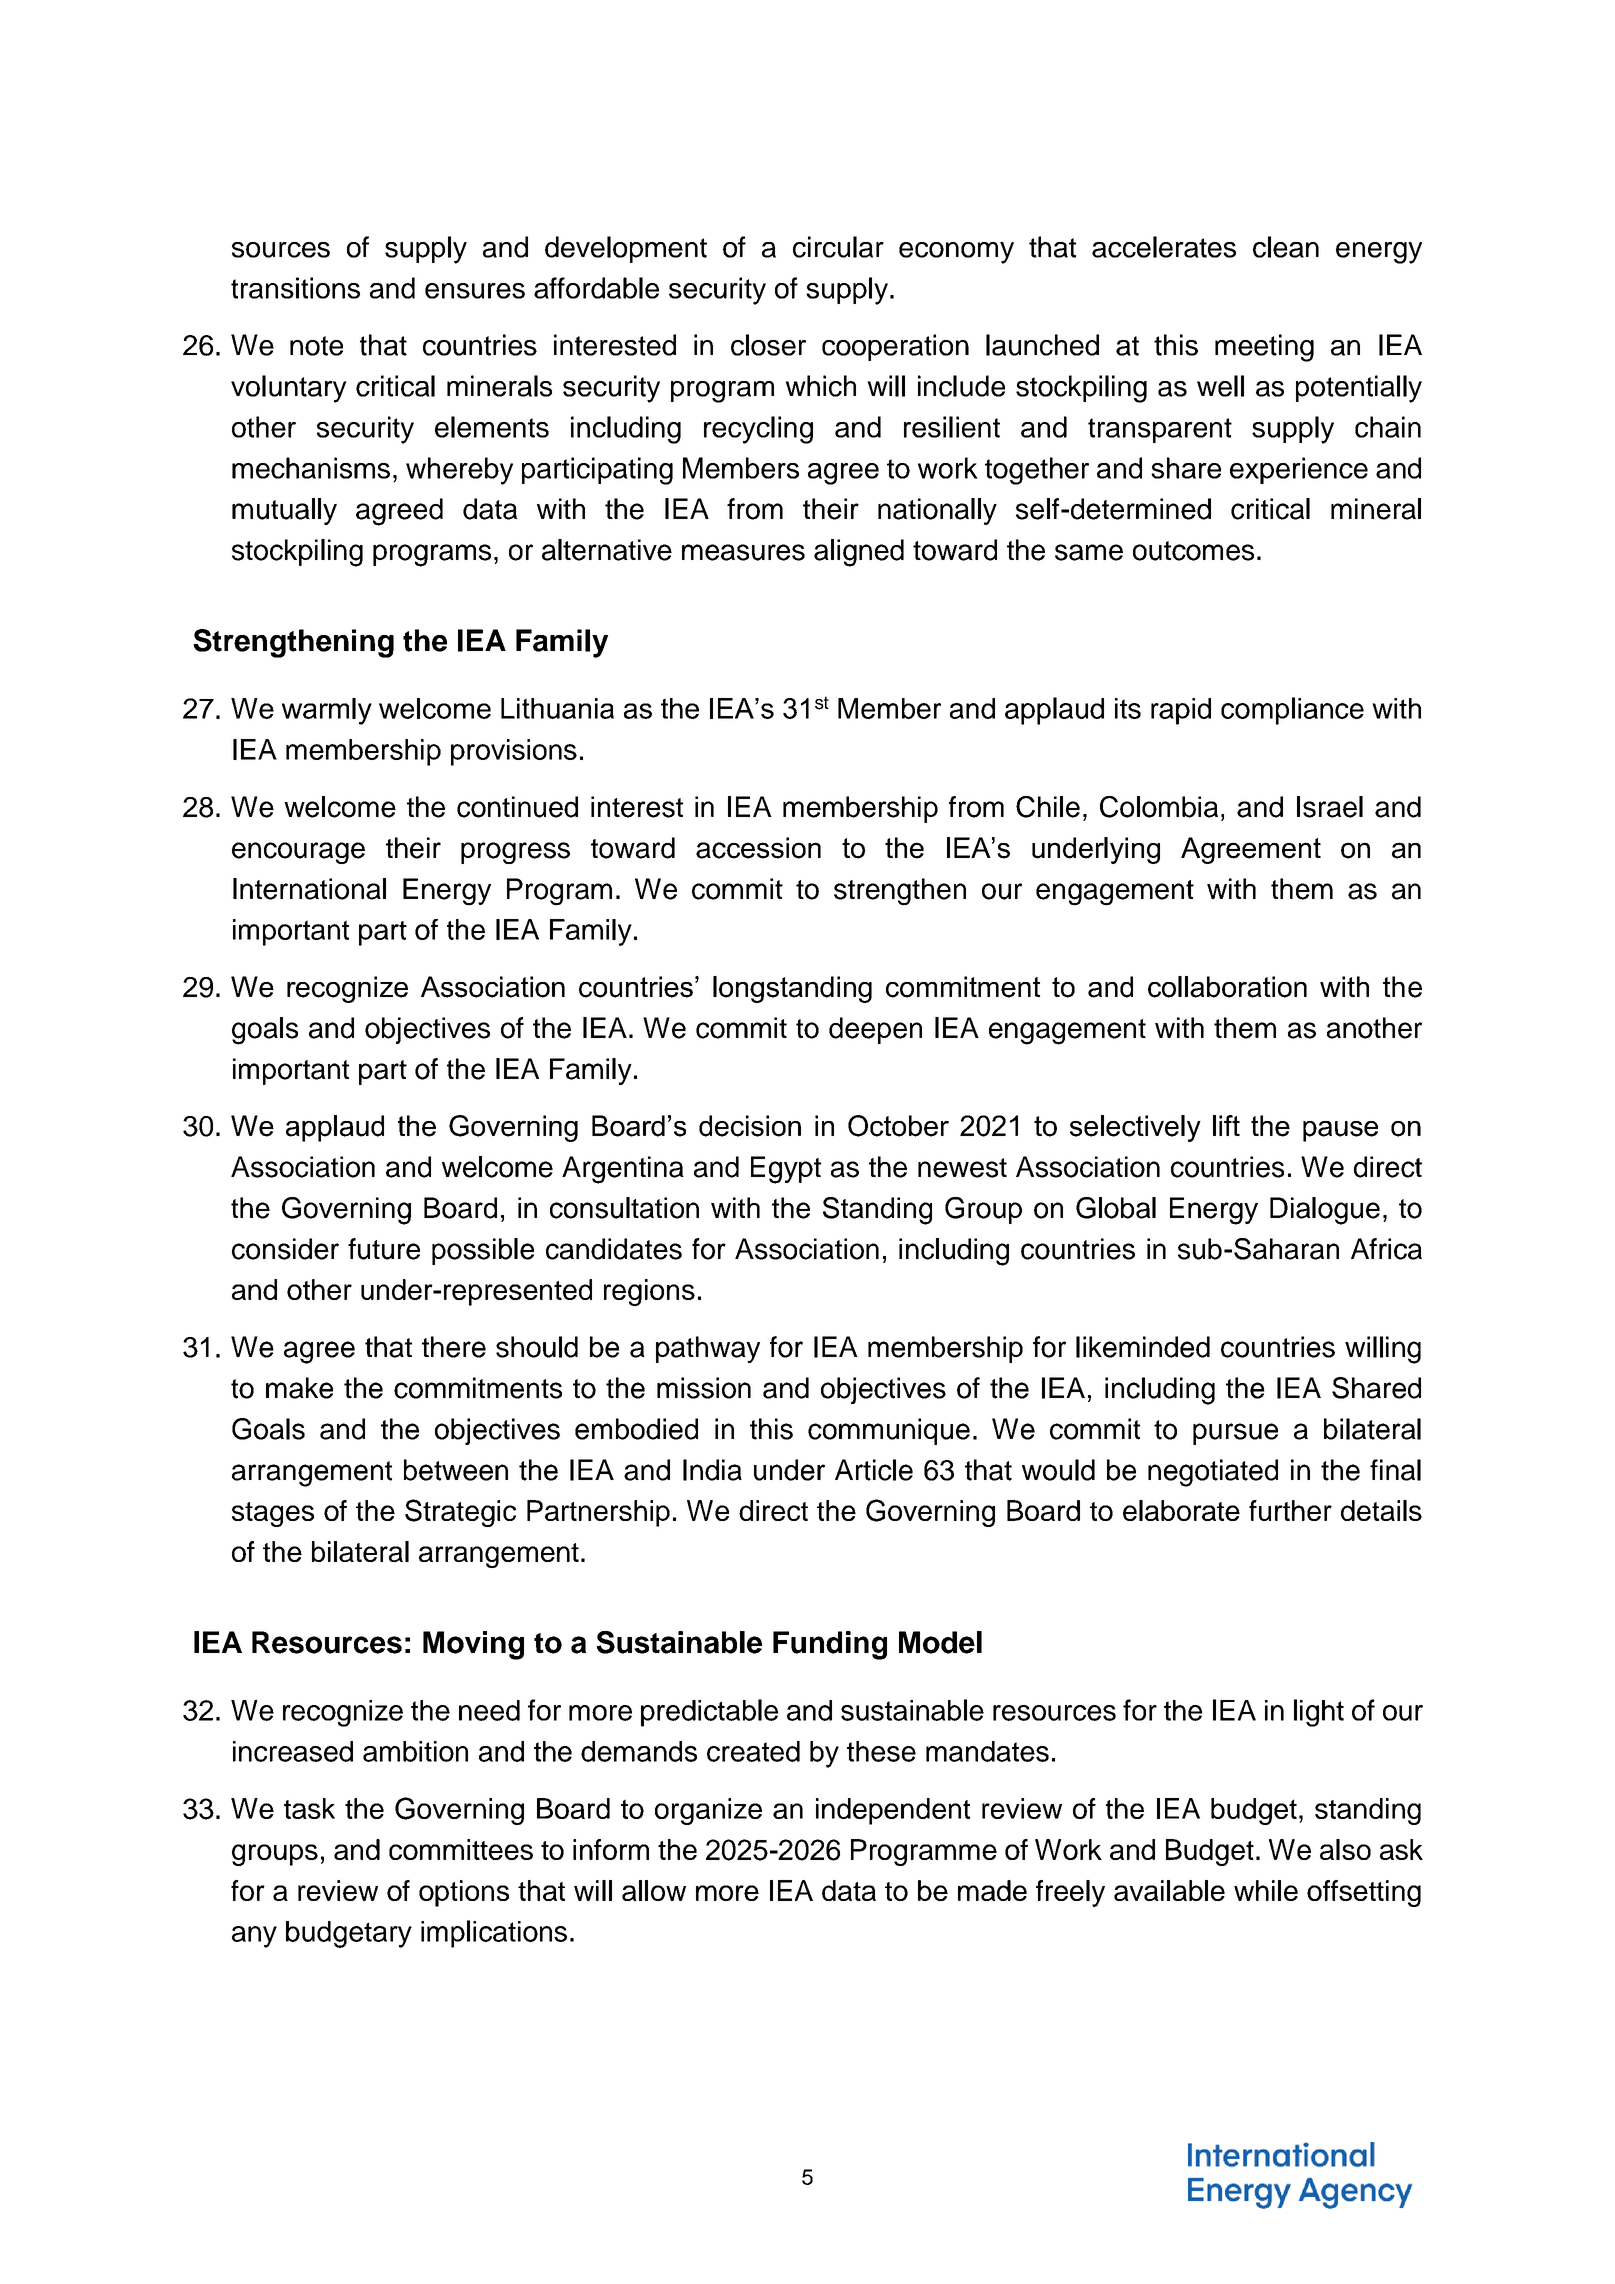  I want to click on while, so click(1266, 1890).
